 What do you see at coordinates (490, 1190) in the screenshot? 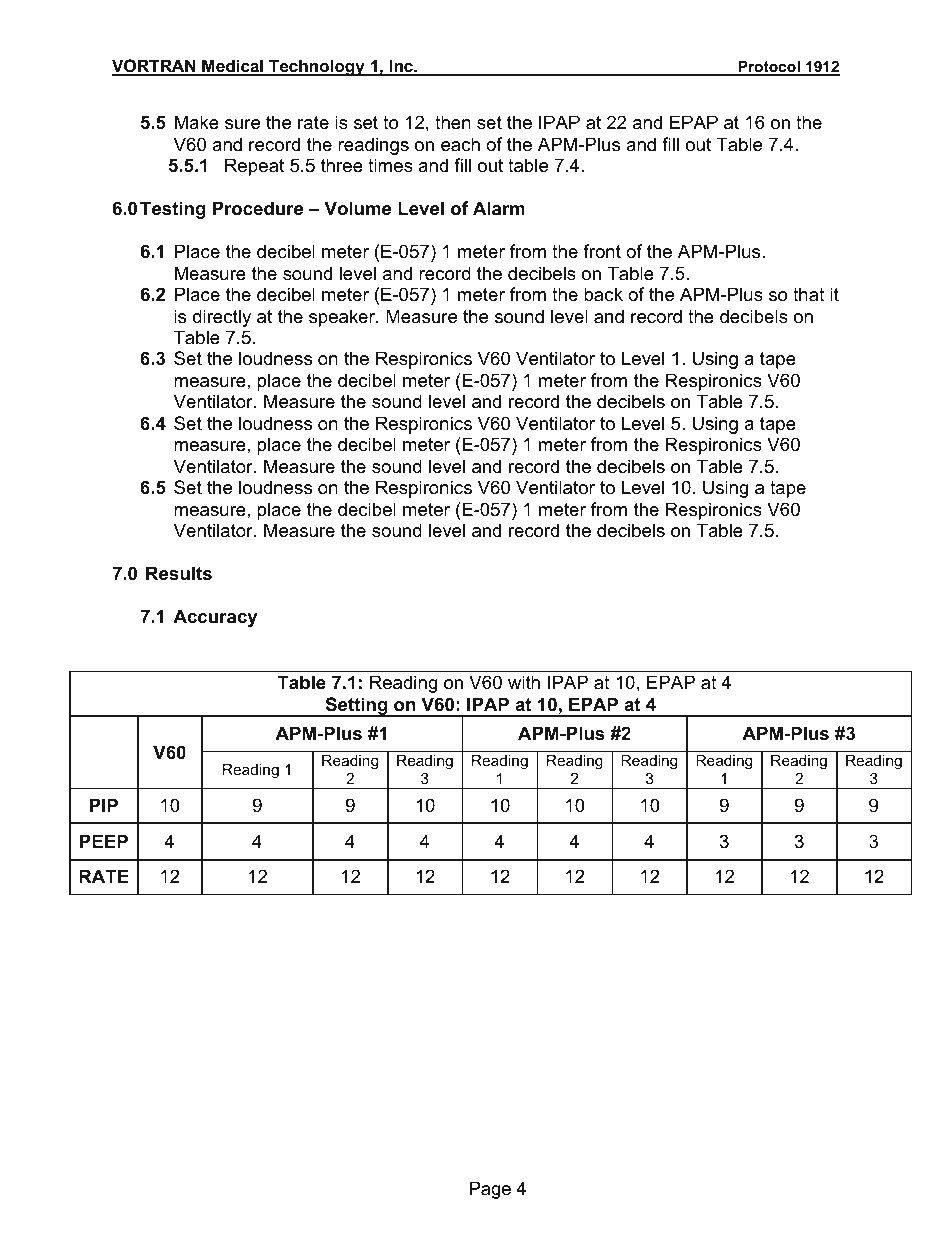
I see `Page` at bounding box center [490, 1190].
